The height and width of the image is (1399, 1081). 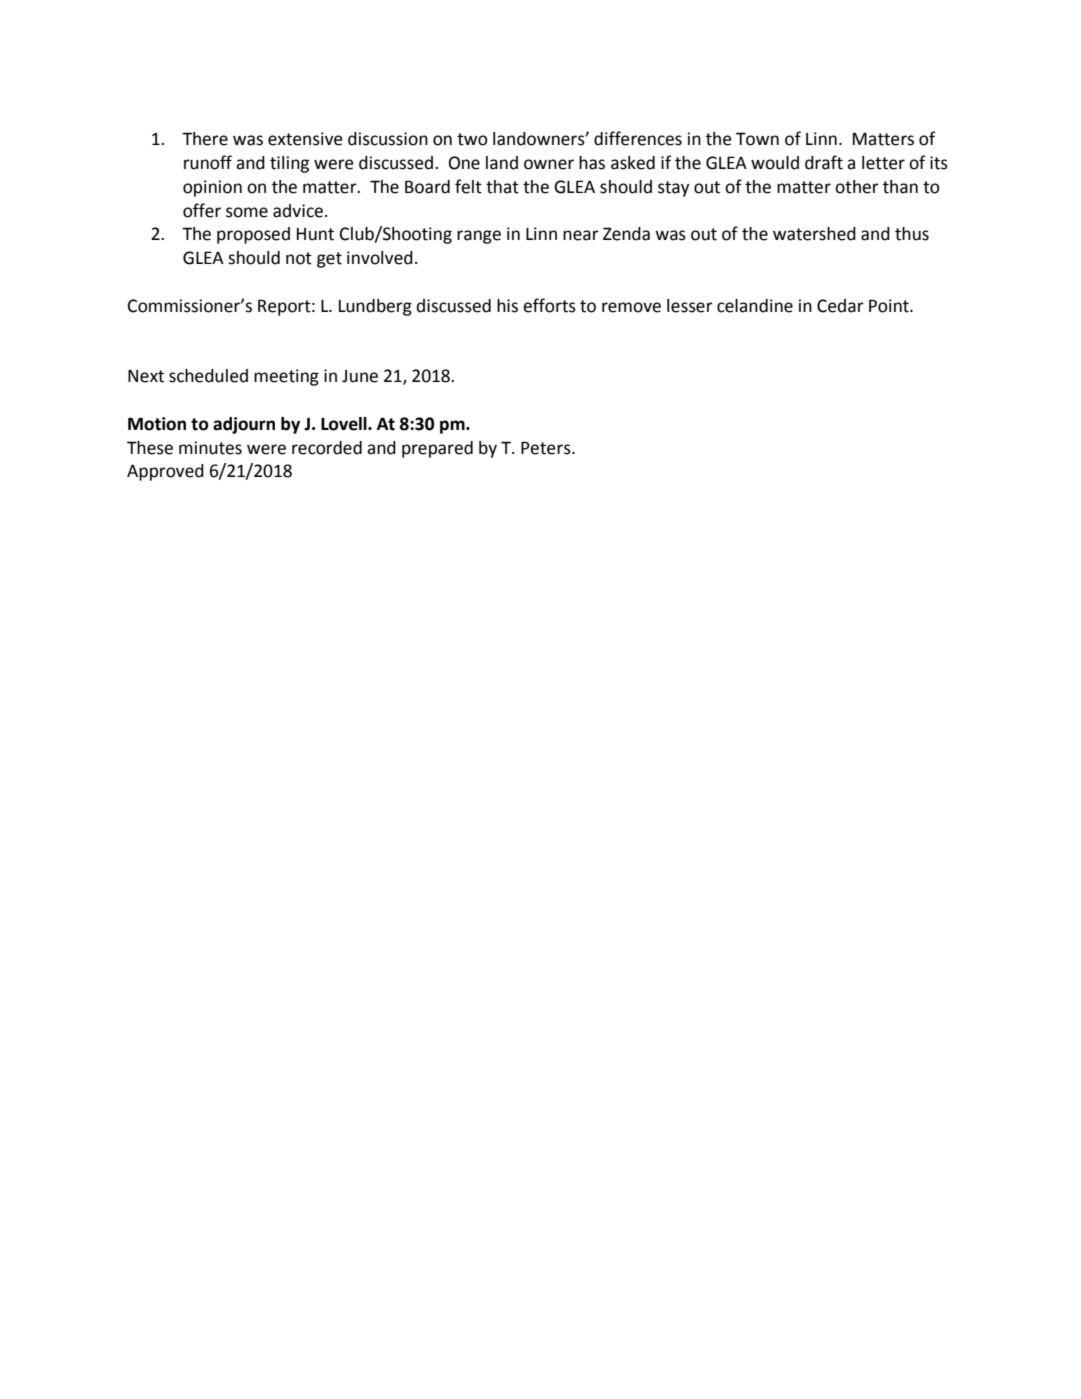 I want to click on Peters, so click(x=547, y=448).
